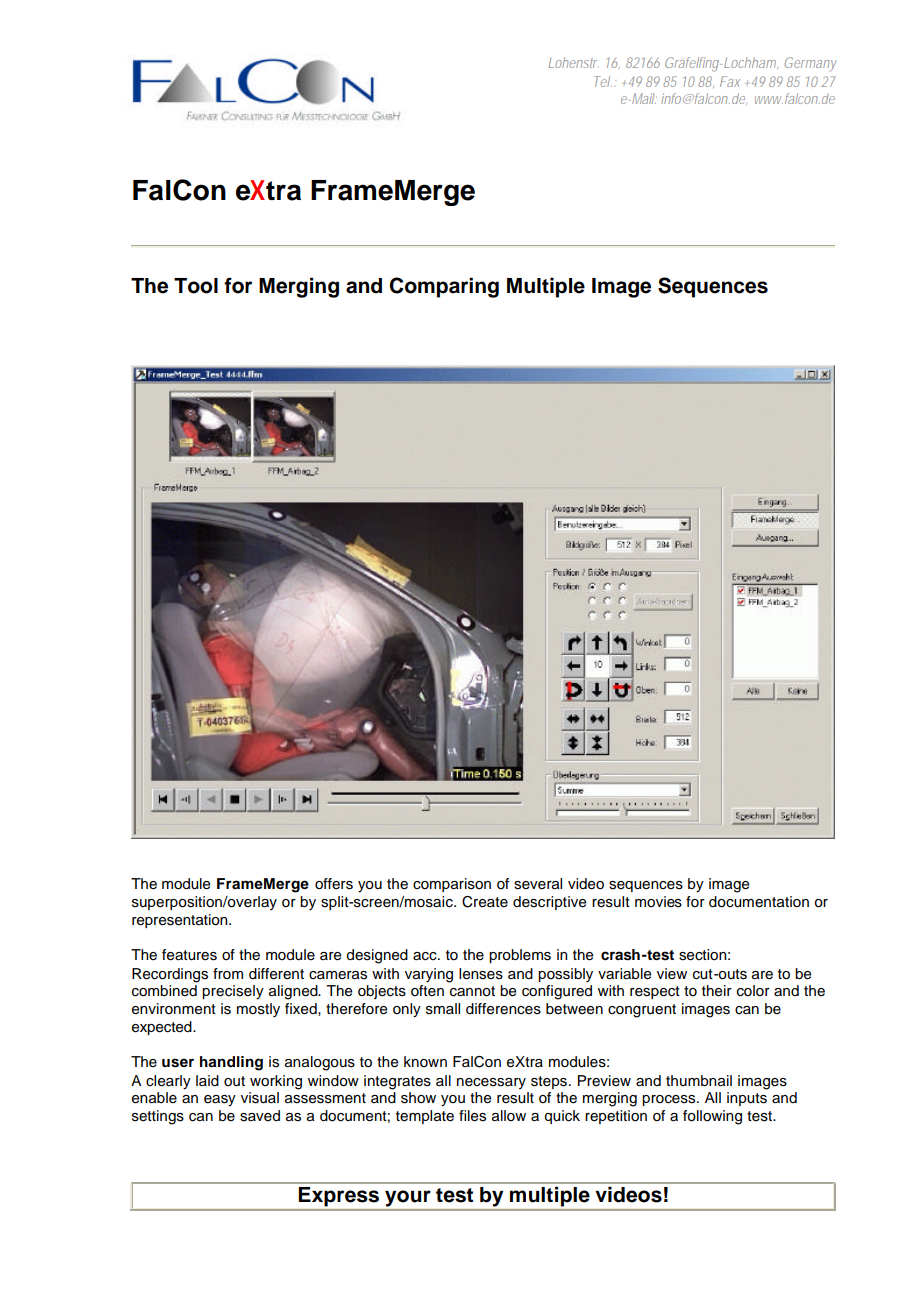  Describe the element at coordinates (538, 884) in the image. I see `several` at that location.
